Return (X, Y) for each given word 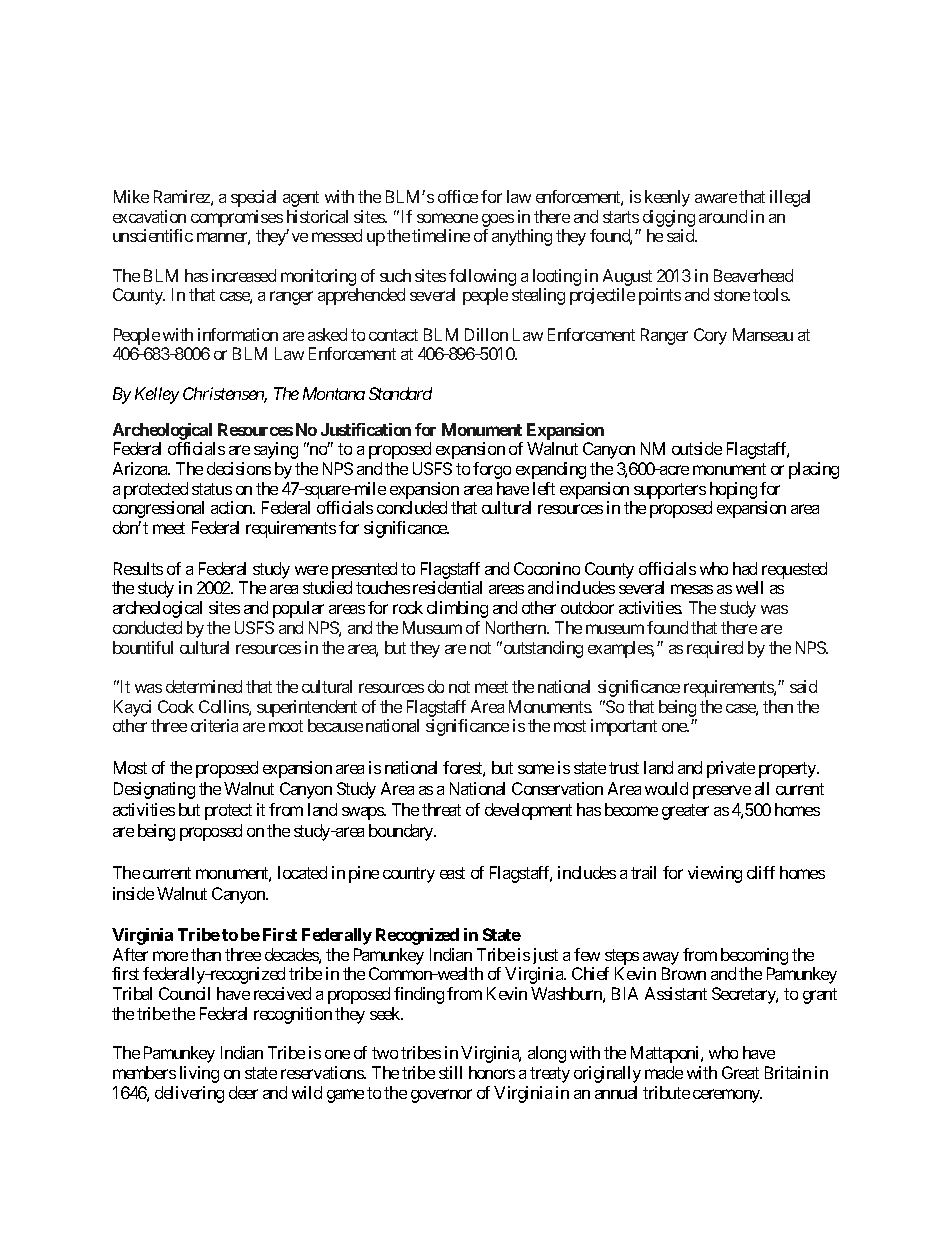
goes (498, 220)
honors (492, 1072)
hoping (733, 490)
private (731, 769)
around (723, 216)
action (233, 507)
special (253, 198)
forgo (492, 470)
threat (441, 809)
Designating (154, 790)
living (199, 1074)
